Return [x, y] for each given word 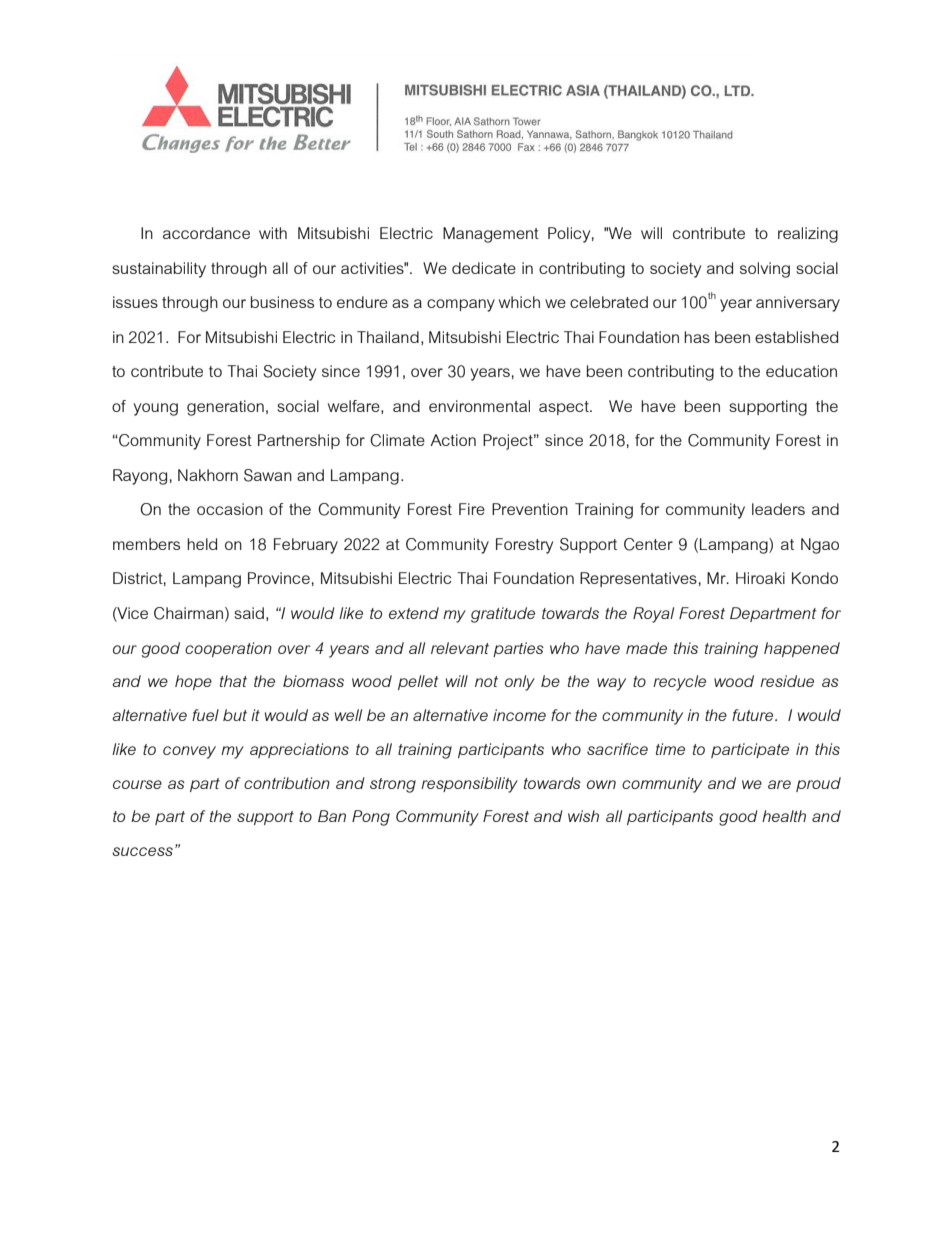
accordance [206, 233]
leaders [778, 509]
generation [225, 408]
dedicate [484, 268]
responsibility [469, 785]
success [142, 851]
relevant [460, 648]
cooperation [228, 649]
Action [453, 440]
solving [765, 270]
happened [802, 649]
